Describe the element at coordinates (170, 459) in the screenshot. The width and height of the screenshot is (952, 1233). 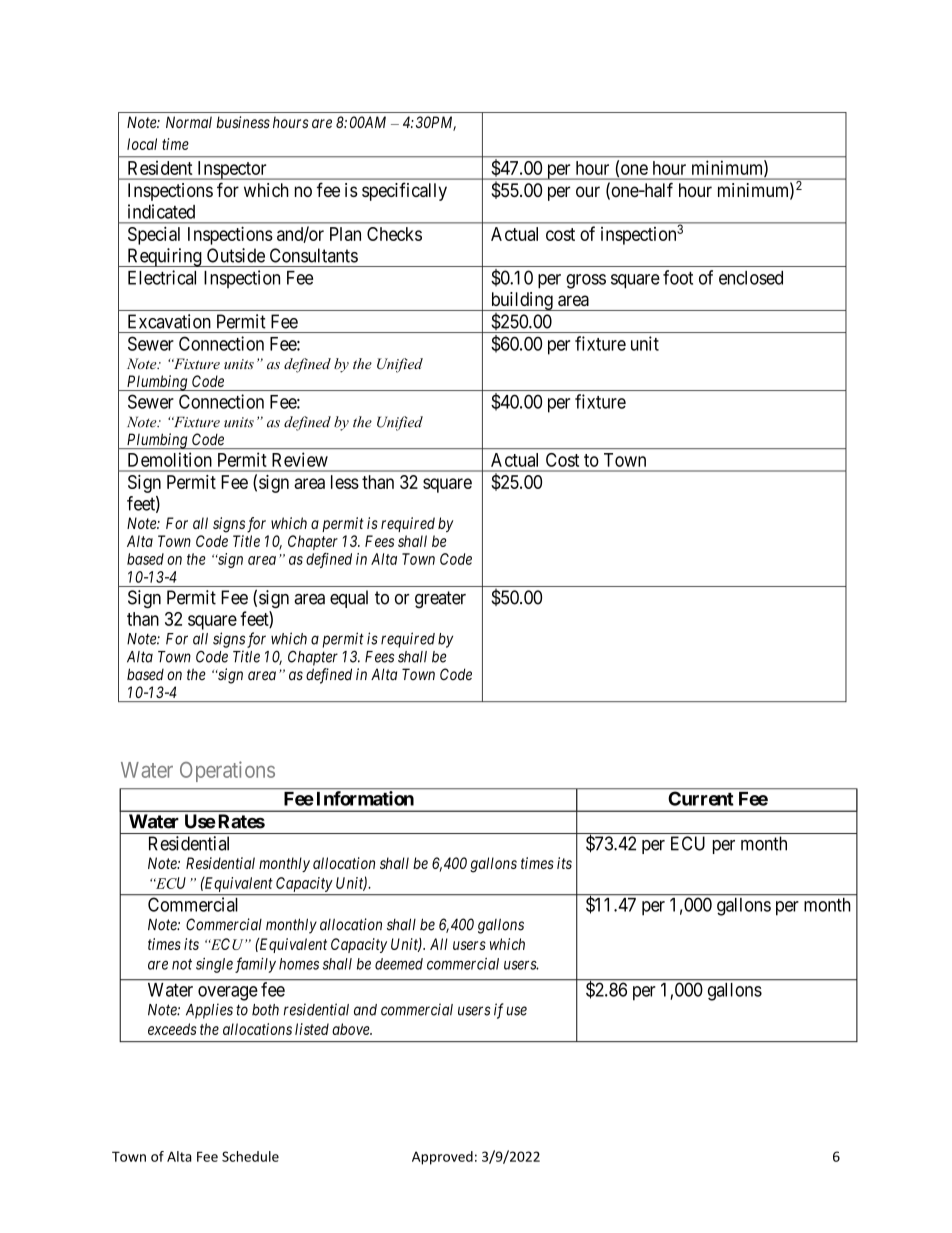
I see `Demolition` at that location.
